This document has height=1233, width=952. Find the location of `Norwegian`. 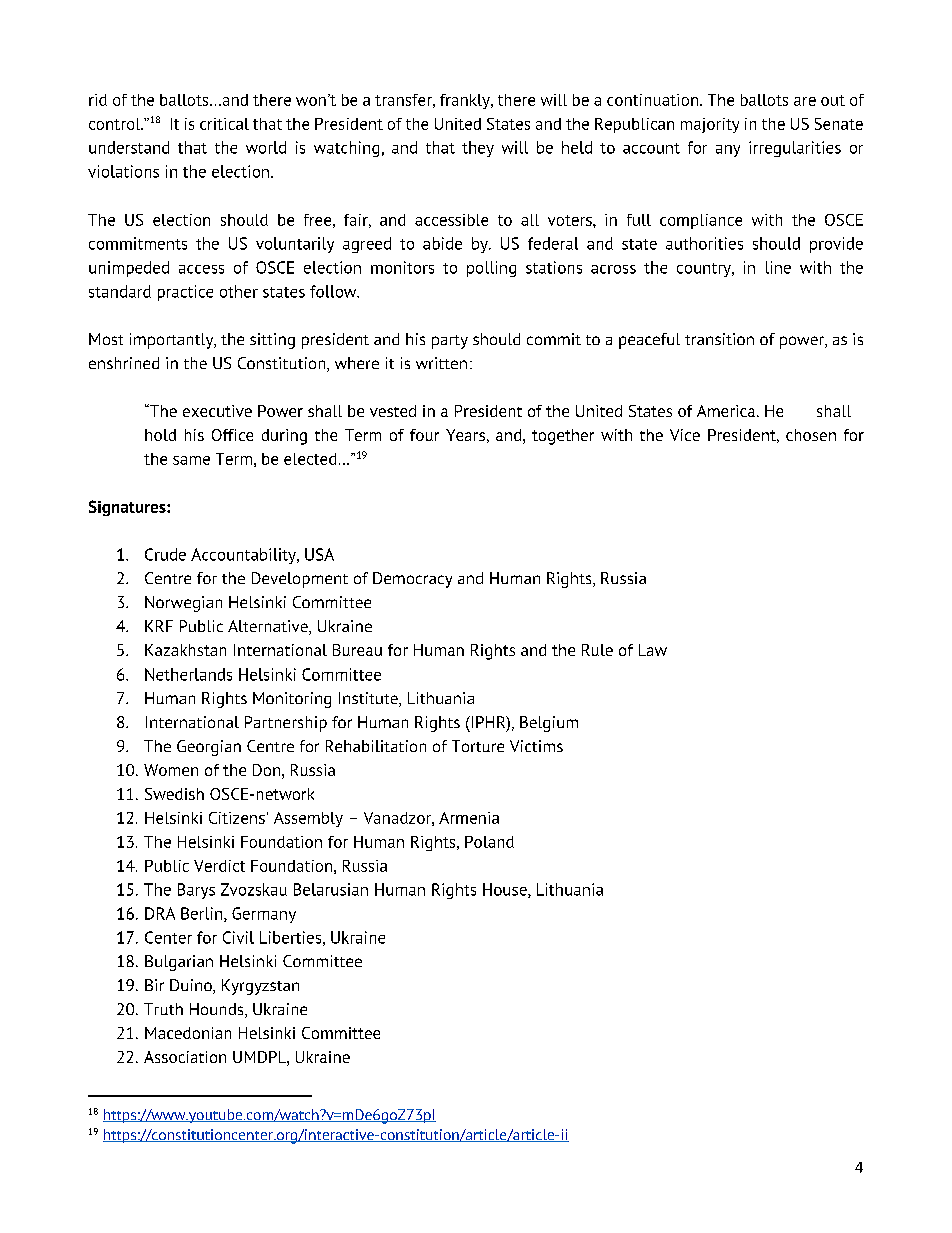

Norwegian is located at coordinates (183, 604).
